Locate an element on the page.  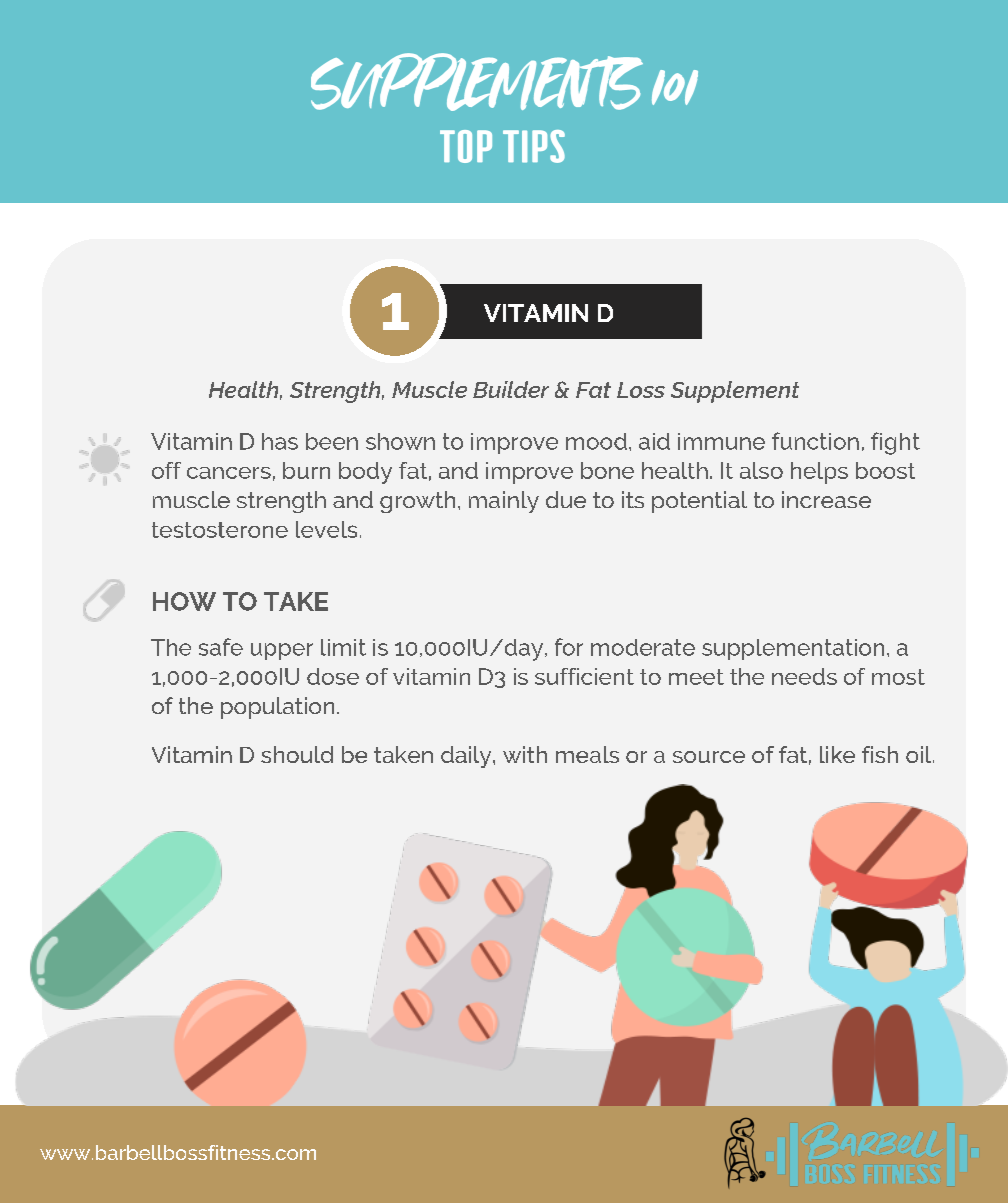
has is located at coordinates (280, 441).
